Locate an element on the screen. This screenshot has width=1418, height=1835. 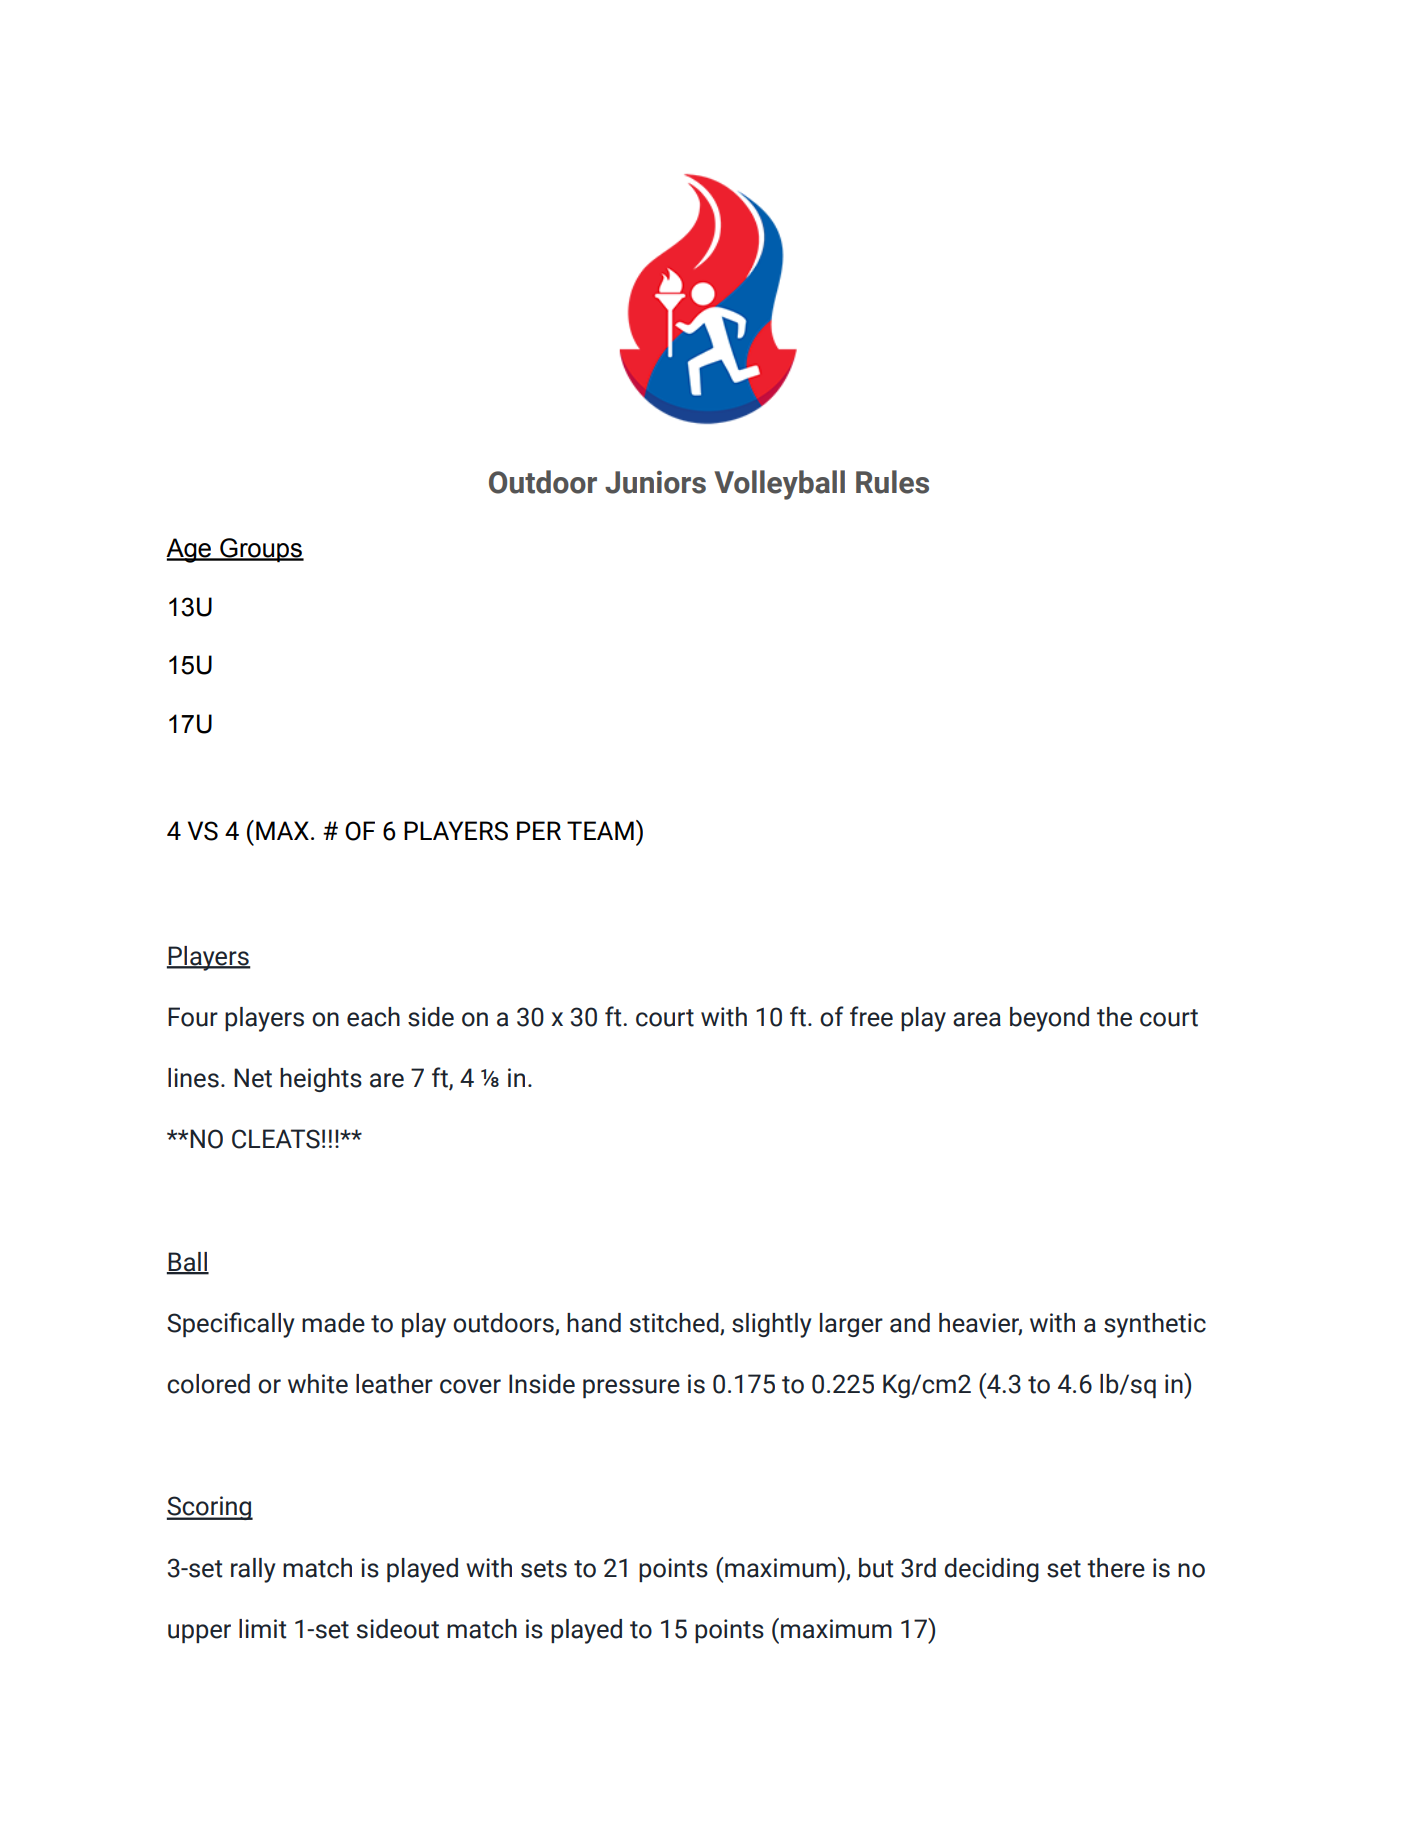
larger is located at coordinates (851, 1325).
